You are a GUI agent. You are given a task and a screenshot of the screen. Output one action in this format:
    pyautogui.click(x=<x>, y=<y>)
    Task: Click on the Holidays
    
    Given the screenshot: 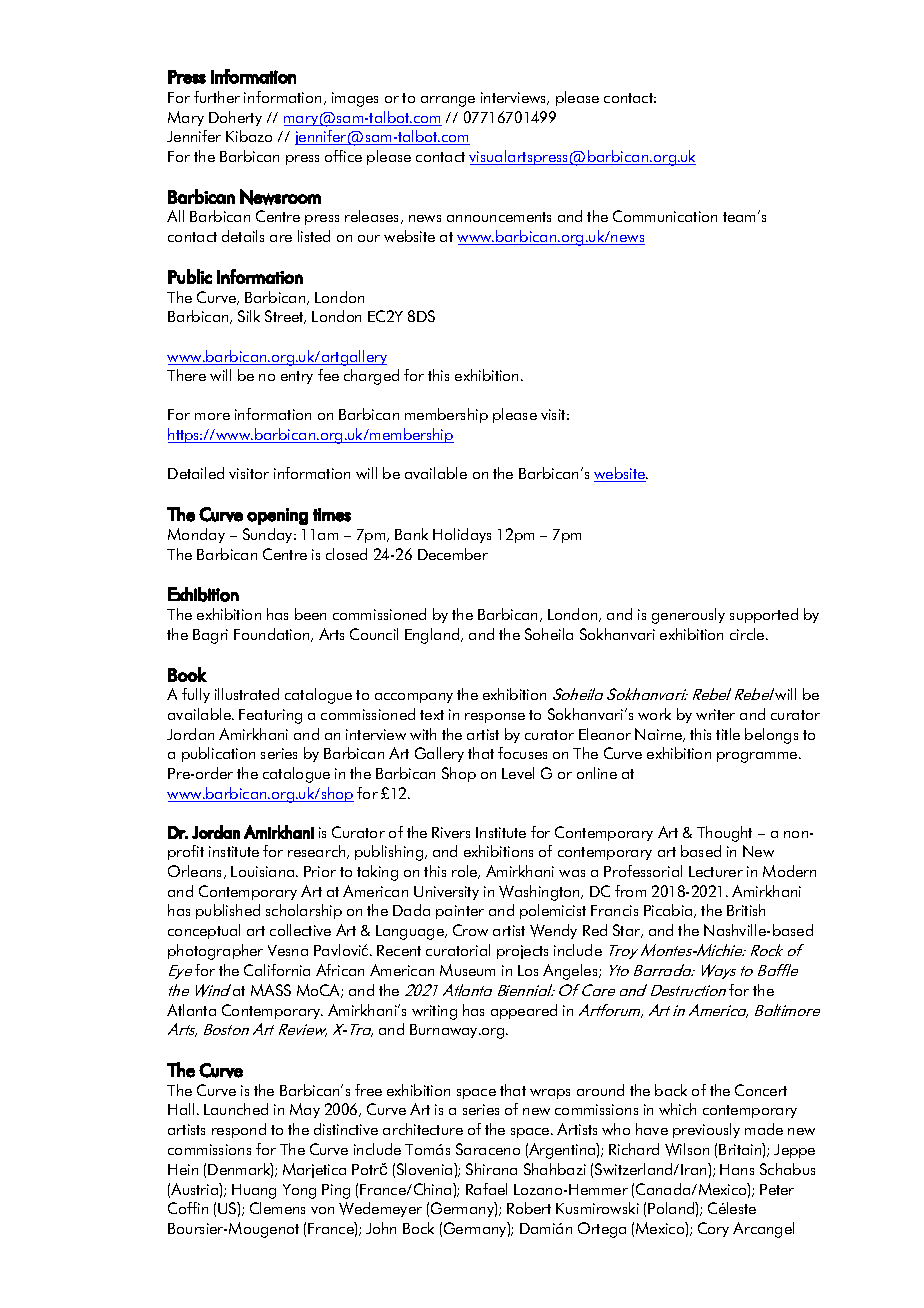 What is the action you would take?
    pyautogui.click(x=462, y=535)
